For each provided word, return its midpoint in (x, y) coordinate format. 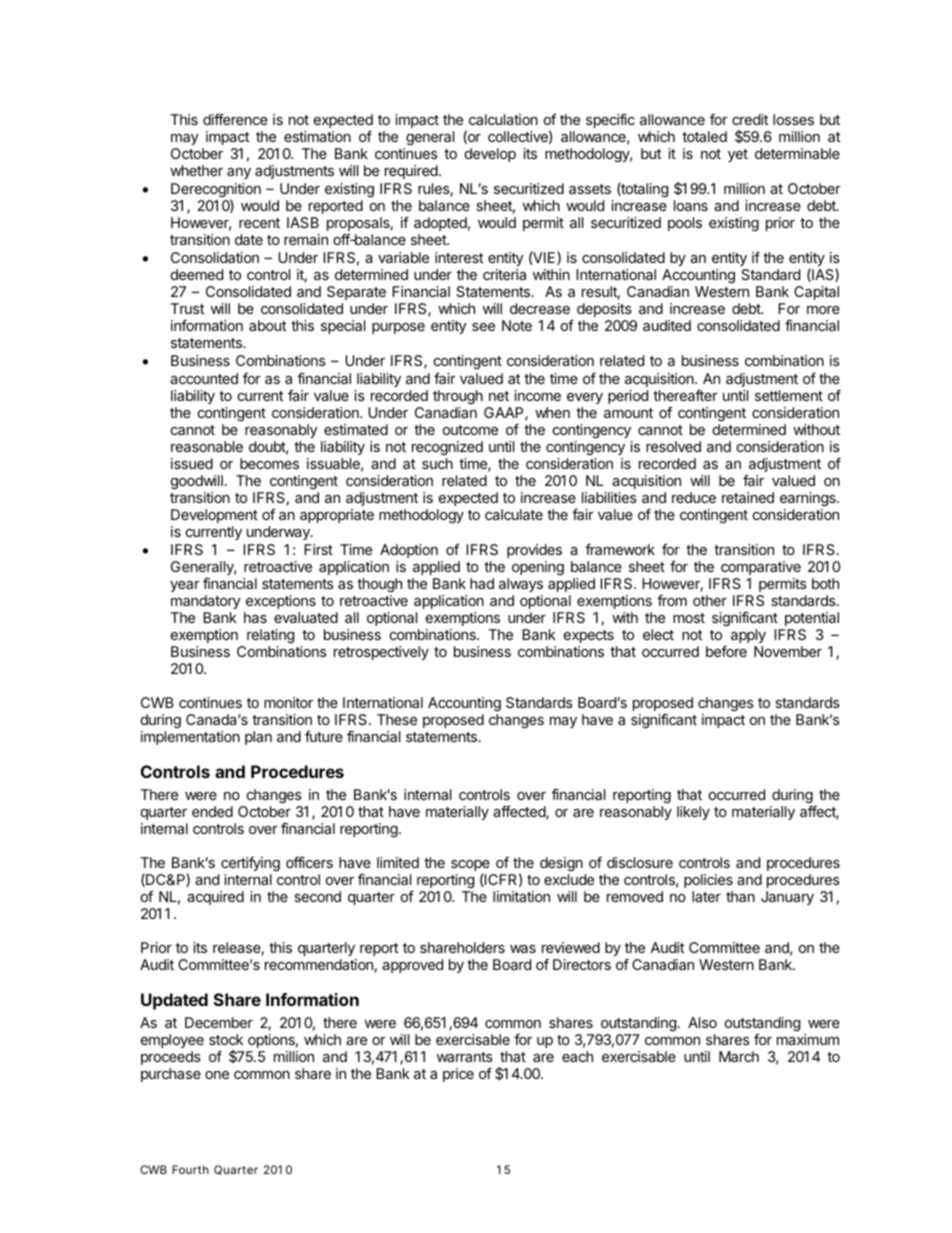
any (239, 173)
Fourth (190, 1169)
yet (738, 155)
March (739, 1056)
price (458, 1075)
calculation (503, 119)
